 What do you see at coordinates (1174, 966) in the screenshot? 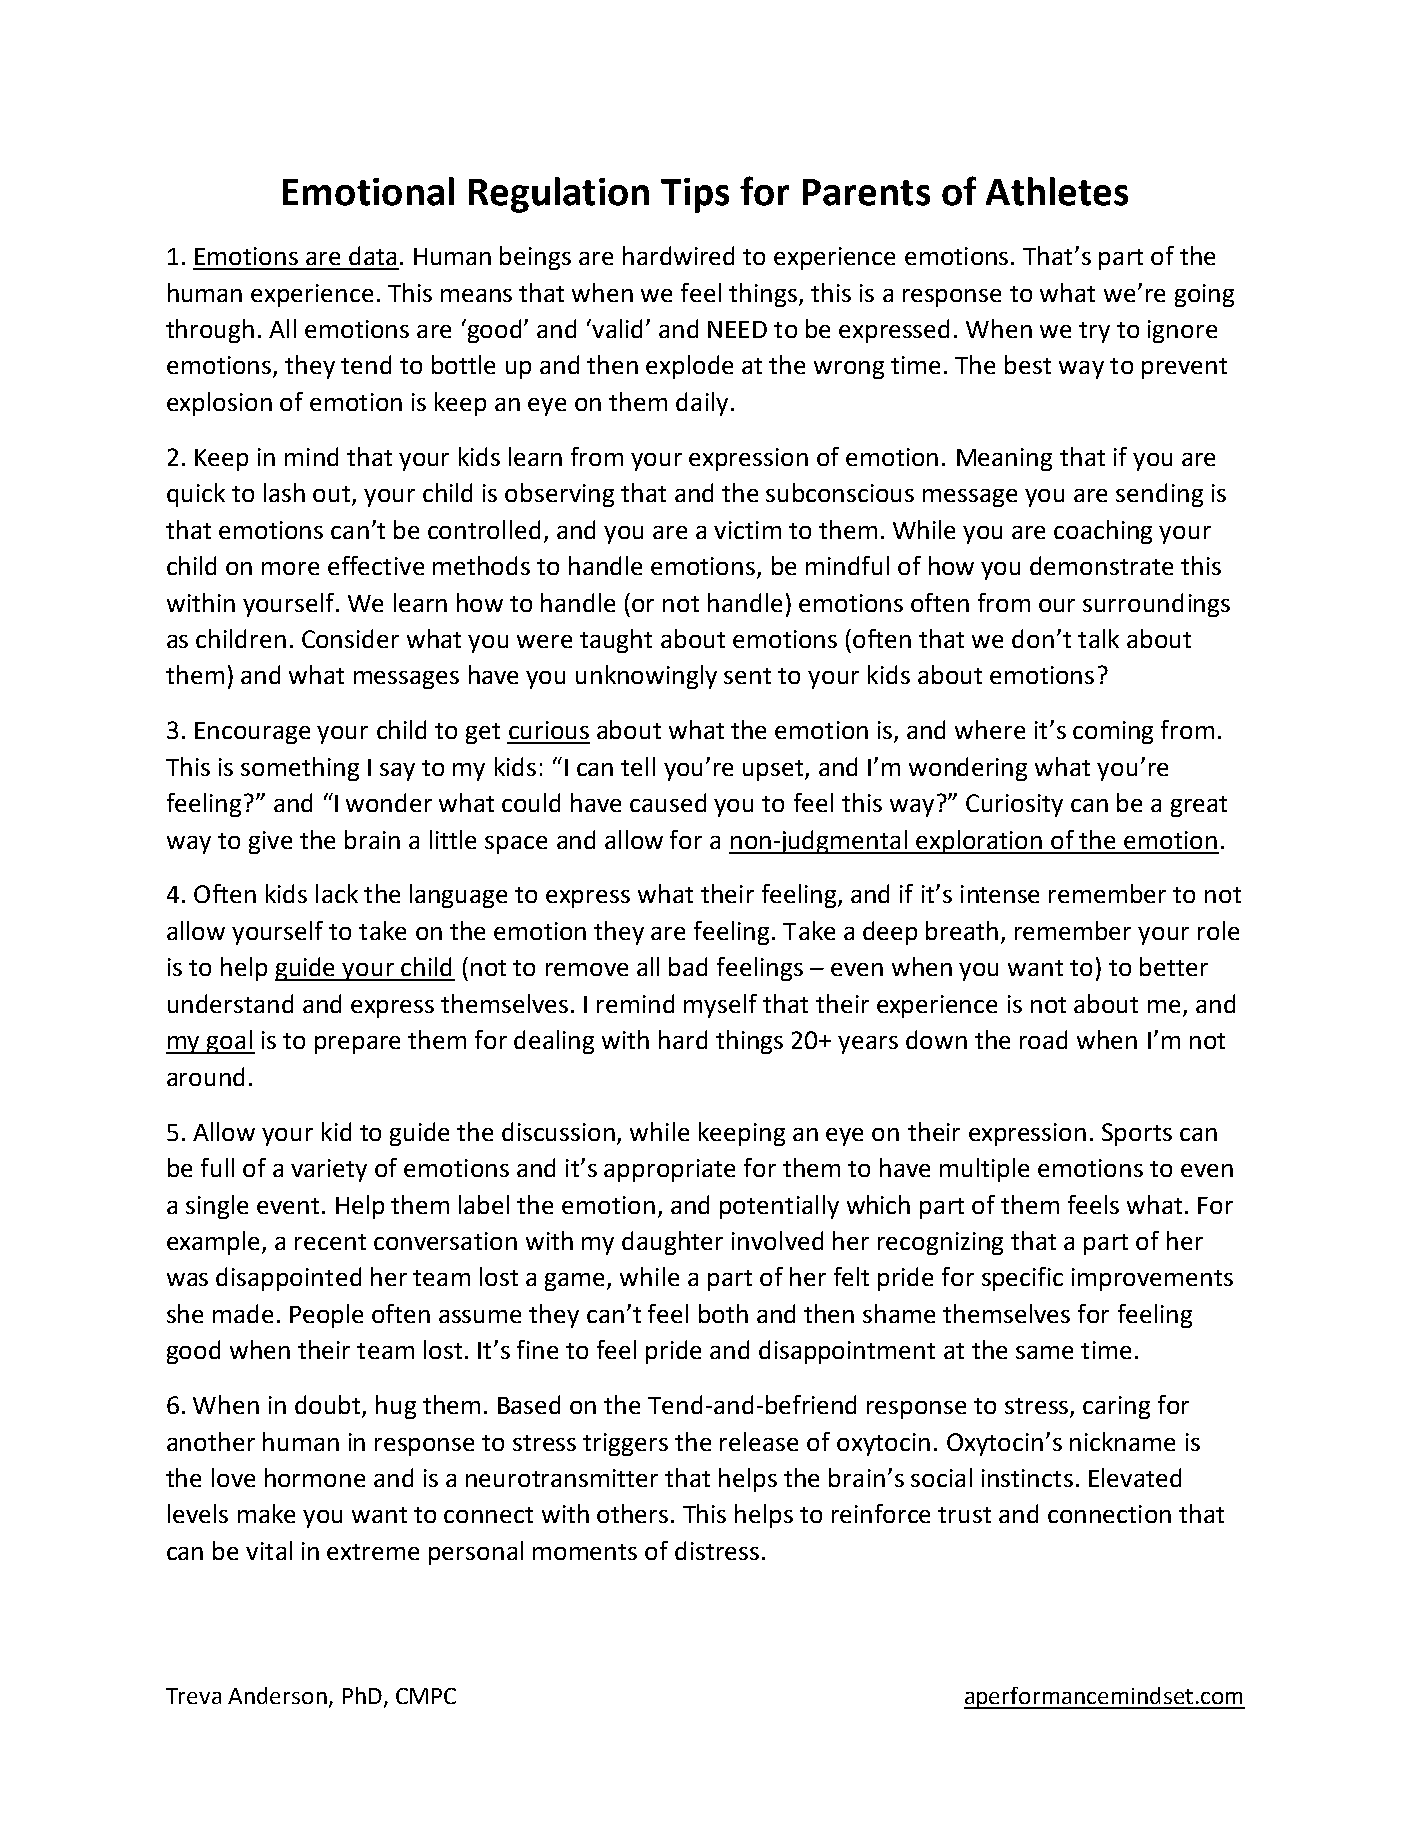
I see `better` at bounding box center [1174, 966].
